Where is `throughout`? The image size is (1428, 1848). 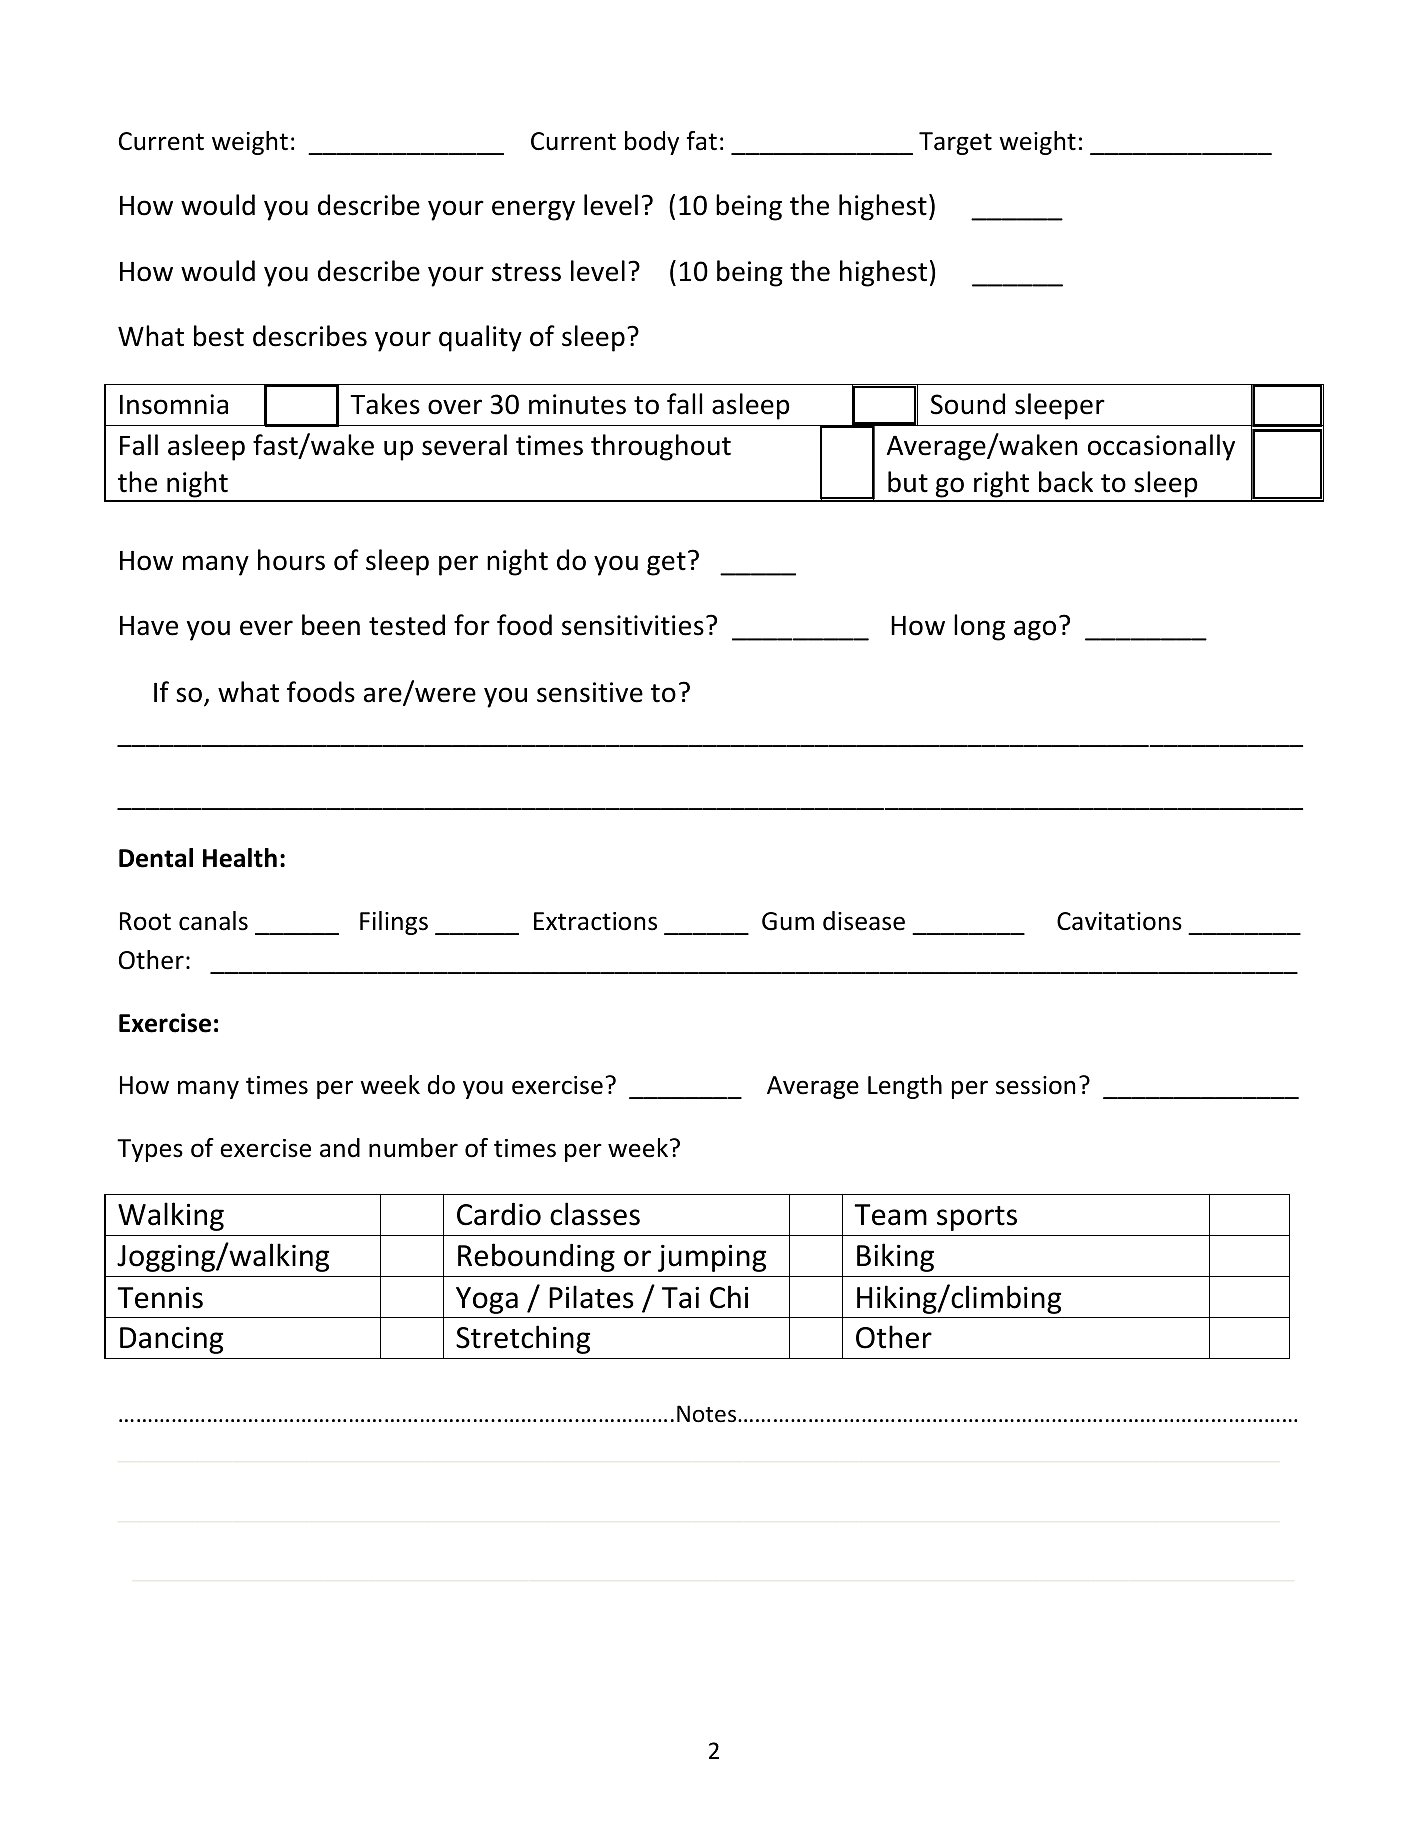 throughout is located at coordinates (661, 447).
